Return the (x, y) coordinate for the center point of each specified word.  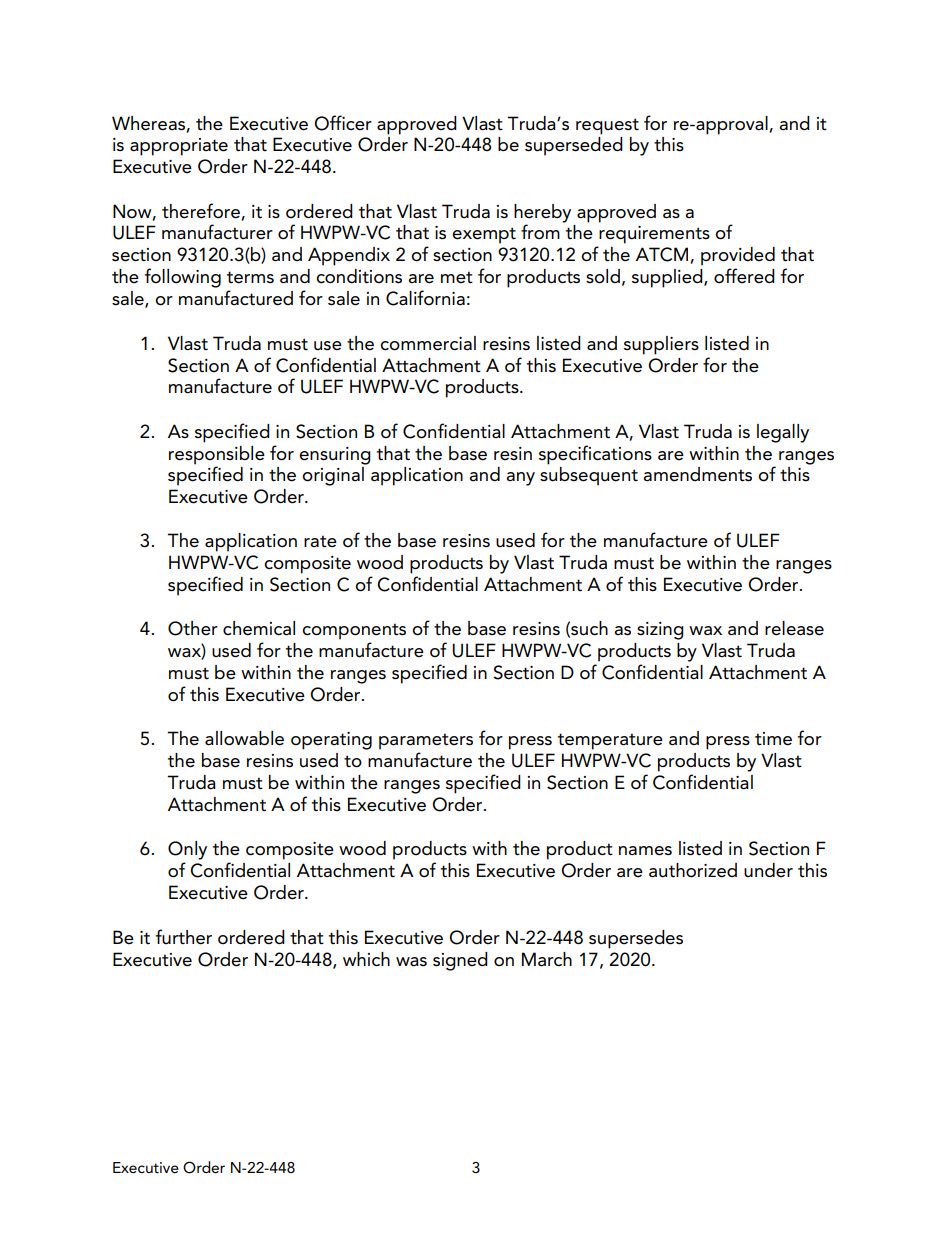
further (184, 937)
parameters (426, 741)
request (607, 126)
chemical (259, 628)
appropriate (179, 147)
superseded (574, 146)
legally (783, 433)
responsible (217, 455)
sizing (660, 631)
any (520, 479)
